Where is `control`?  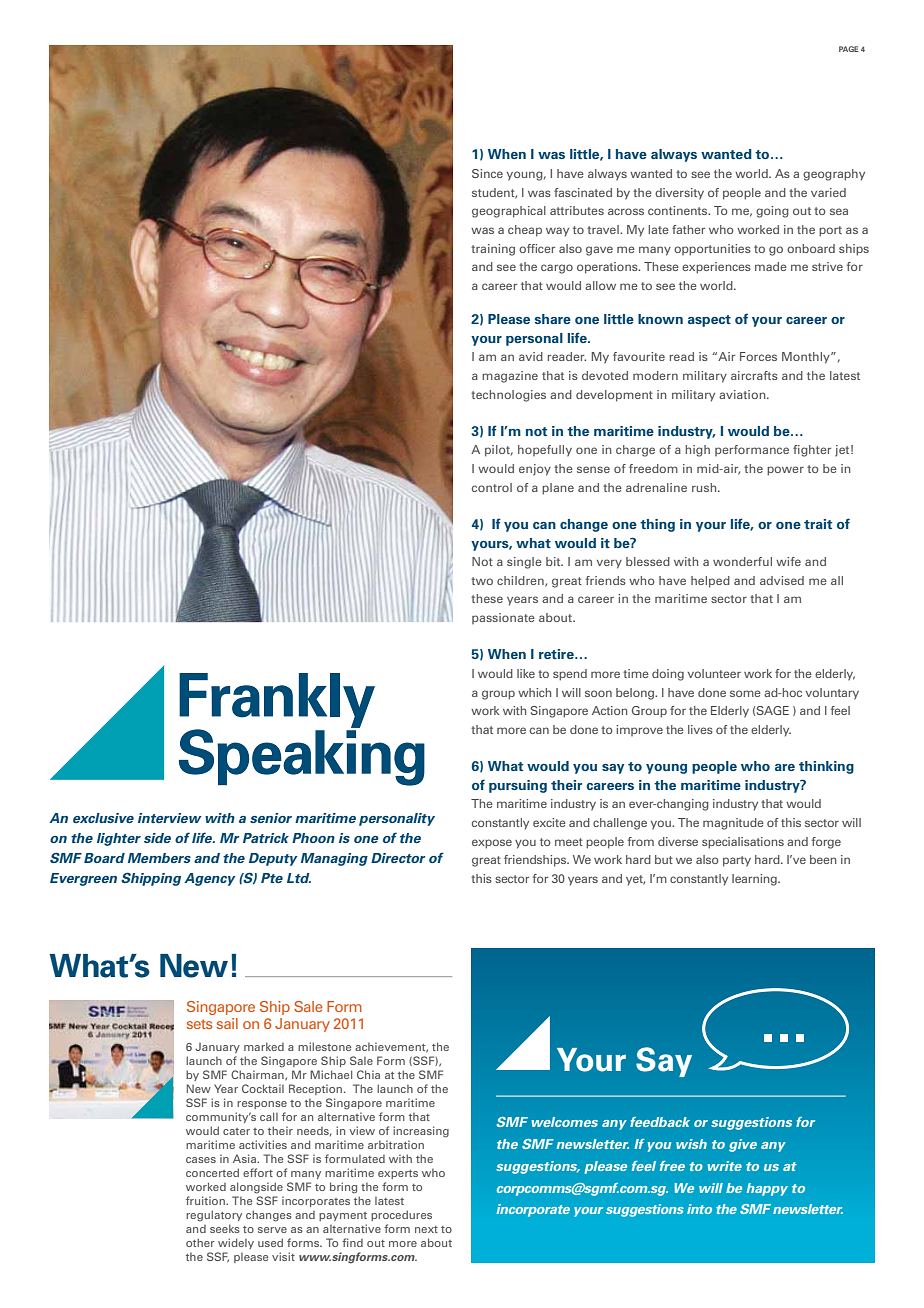
control is located at coordinates (492, 487).
